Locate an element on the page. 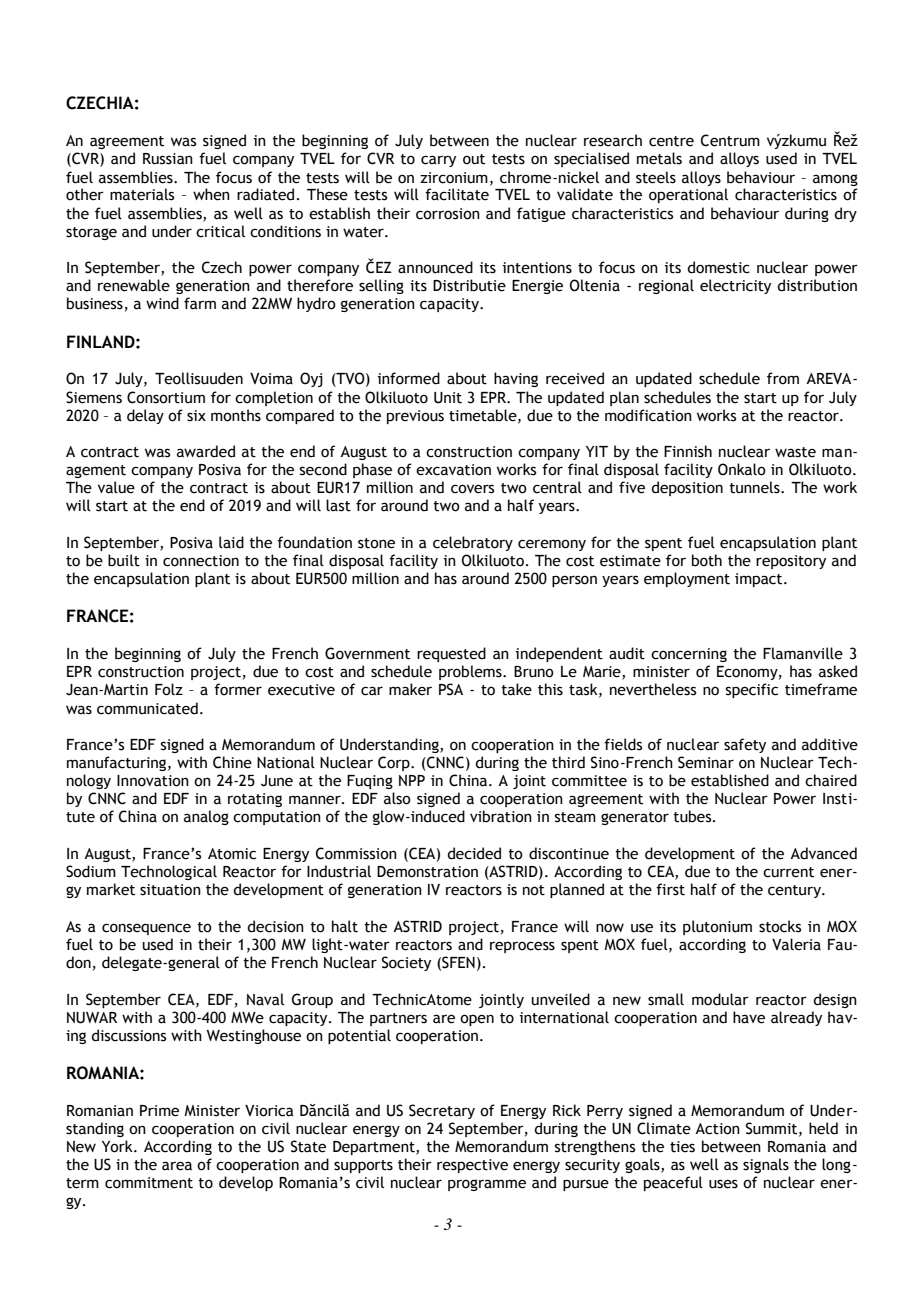 The image size is (924, 1308). zirconium is located at coordinates (454, 178).
